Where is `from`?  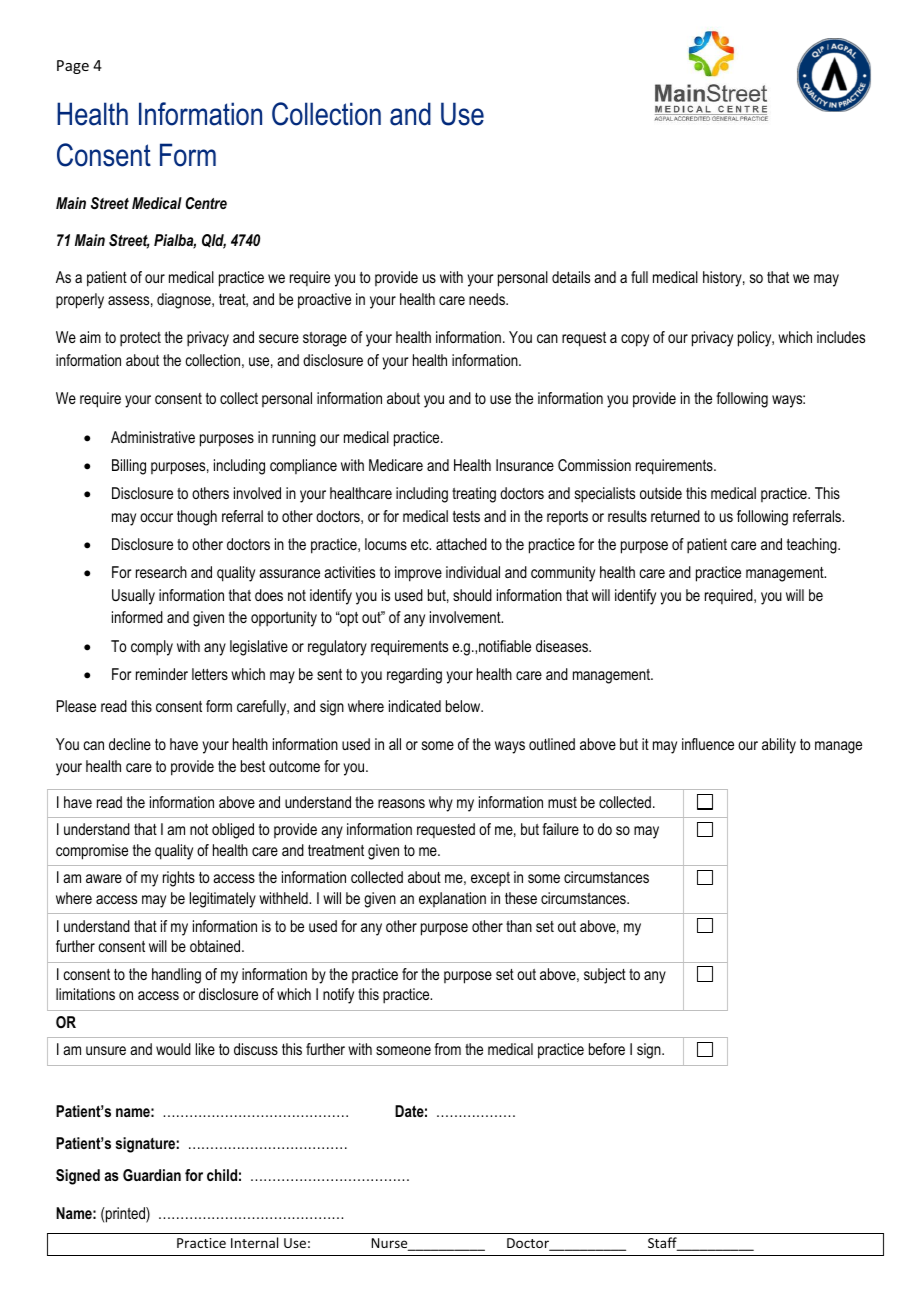
from is located at coordinates (447, 1049).
